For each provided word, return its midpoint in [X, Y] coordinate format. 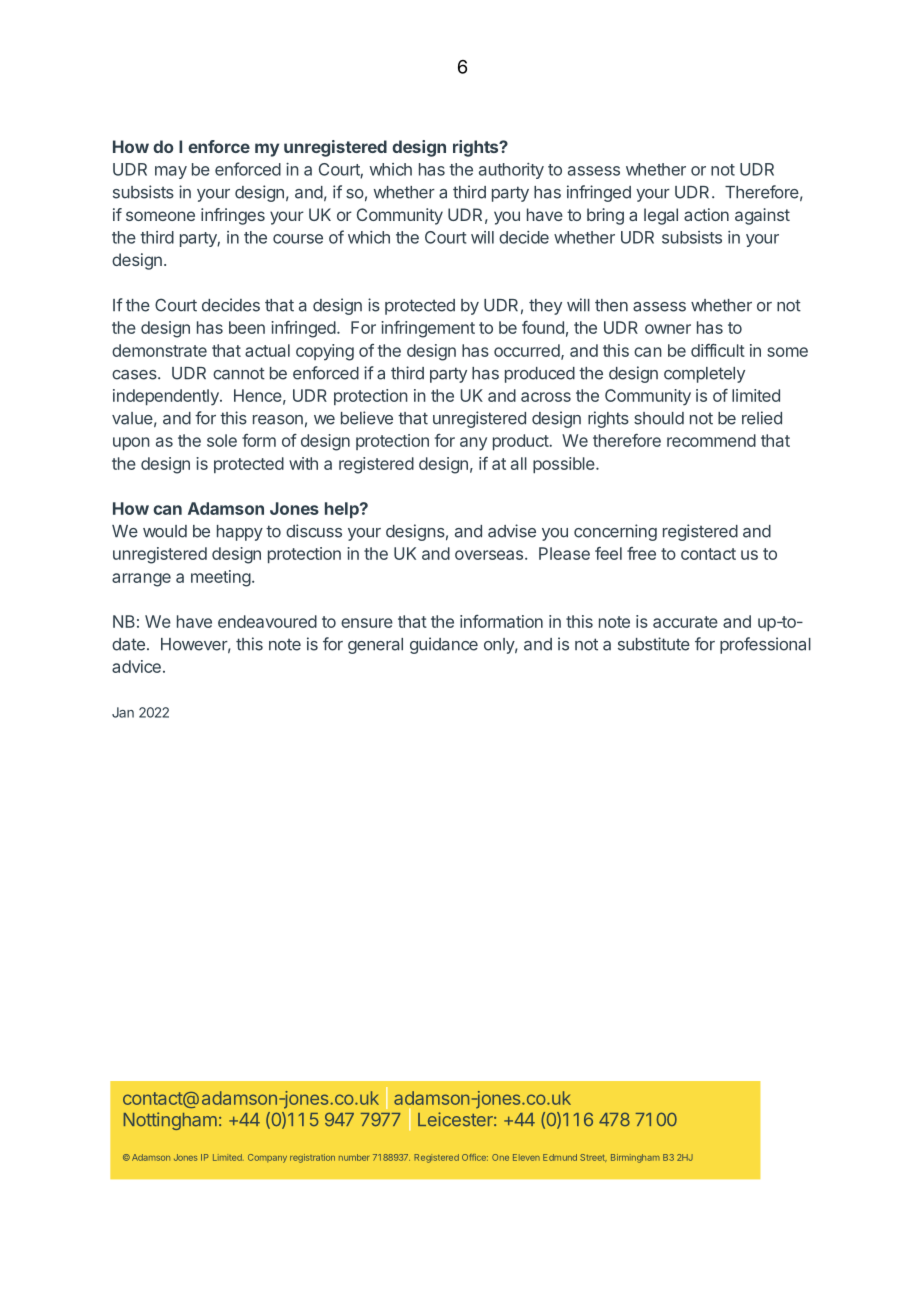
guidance [444, 645]
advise [512, 531]
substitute [654, 644]
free [641, 553]
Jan [123, 712]
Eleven [526, 1157]
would [165, 531]
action [706, 214]
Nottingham [170, 1121]
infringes [233, 216]
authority [511, 171]
